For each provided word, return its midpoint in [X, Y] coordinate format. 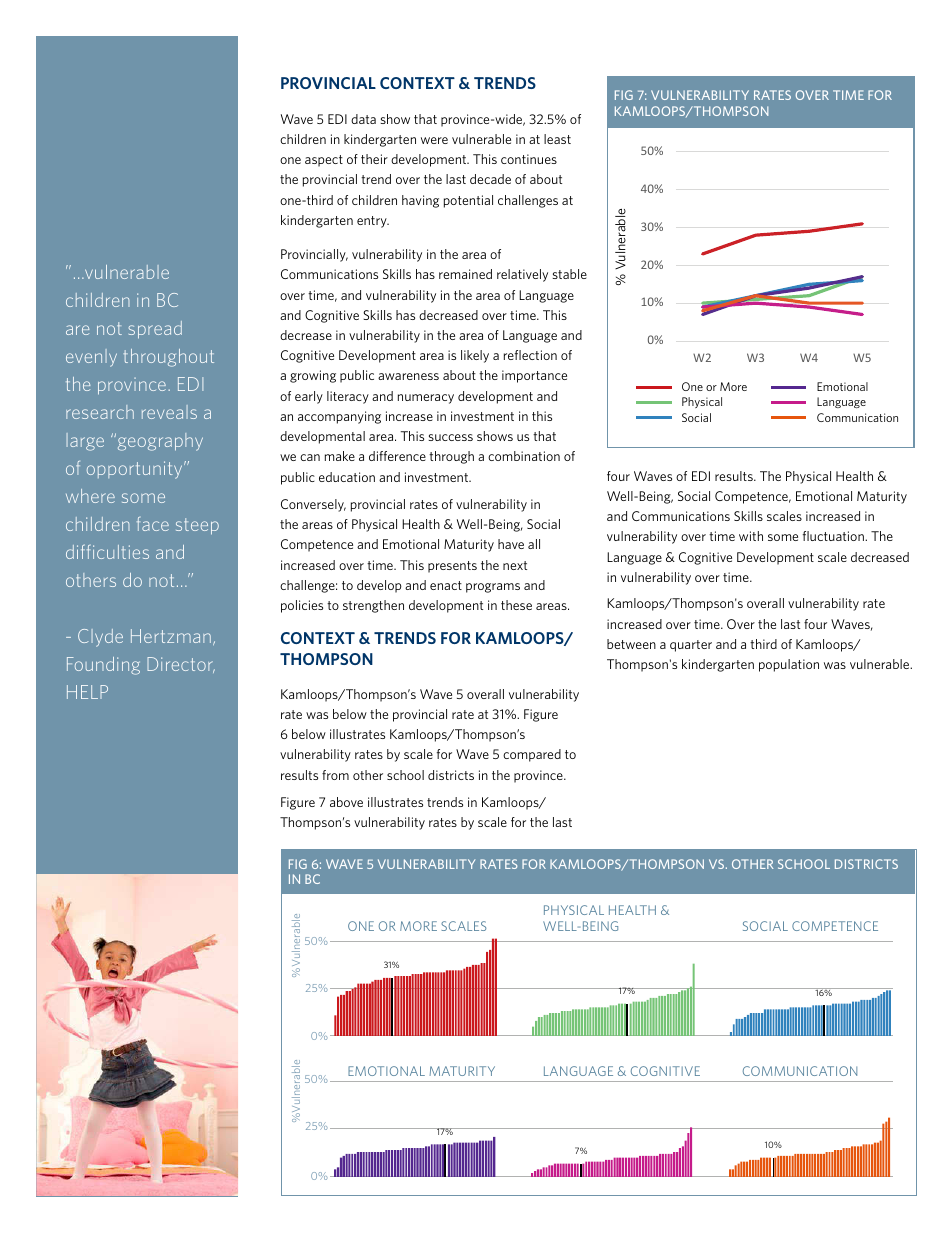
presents [452, 567]
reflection [530, 355]
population [789, 665]
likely [475, 356]
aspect [324, 161]
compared [532, 755]
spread [155, 330]
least [557, 139]
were [434, 140]
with [751, 536]
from [335, 775]
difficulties [107, 551]
